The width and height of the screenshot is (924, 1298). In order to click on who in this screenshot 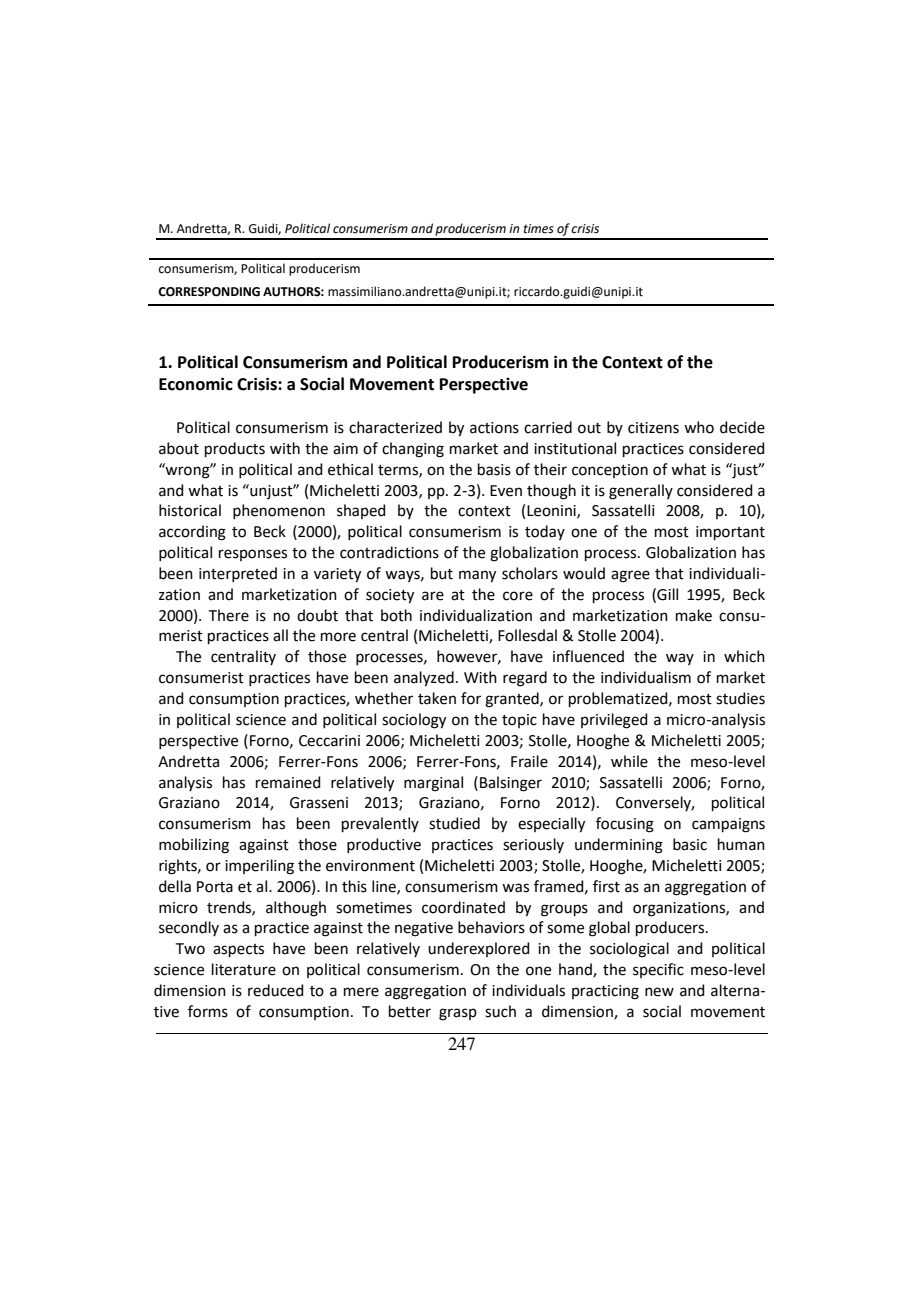, I will do `click(699, 427)`.
